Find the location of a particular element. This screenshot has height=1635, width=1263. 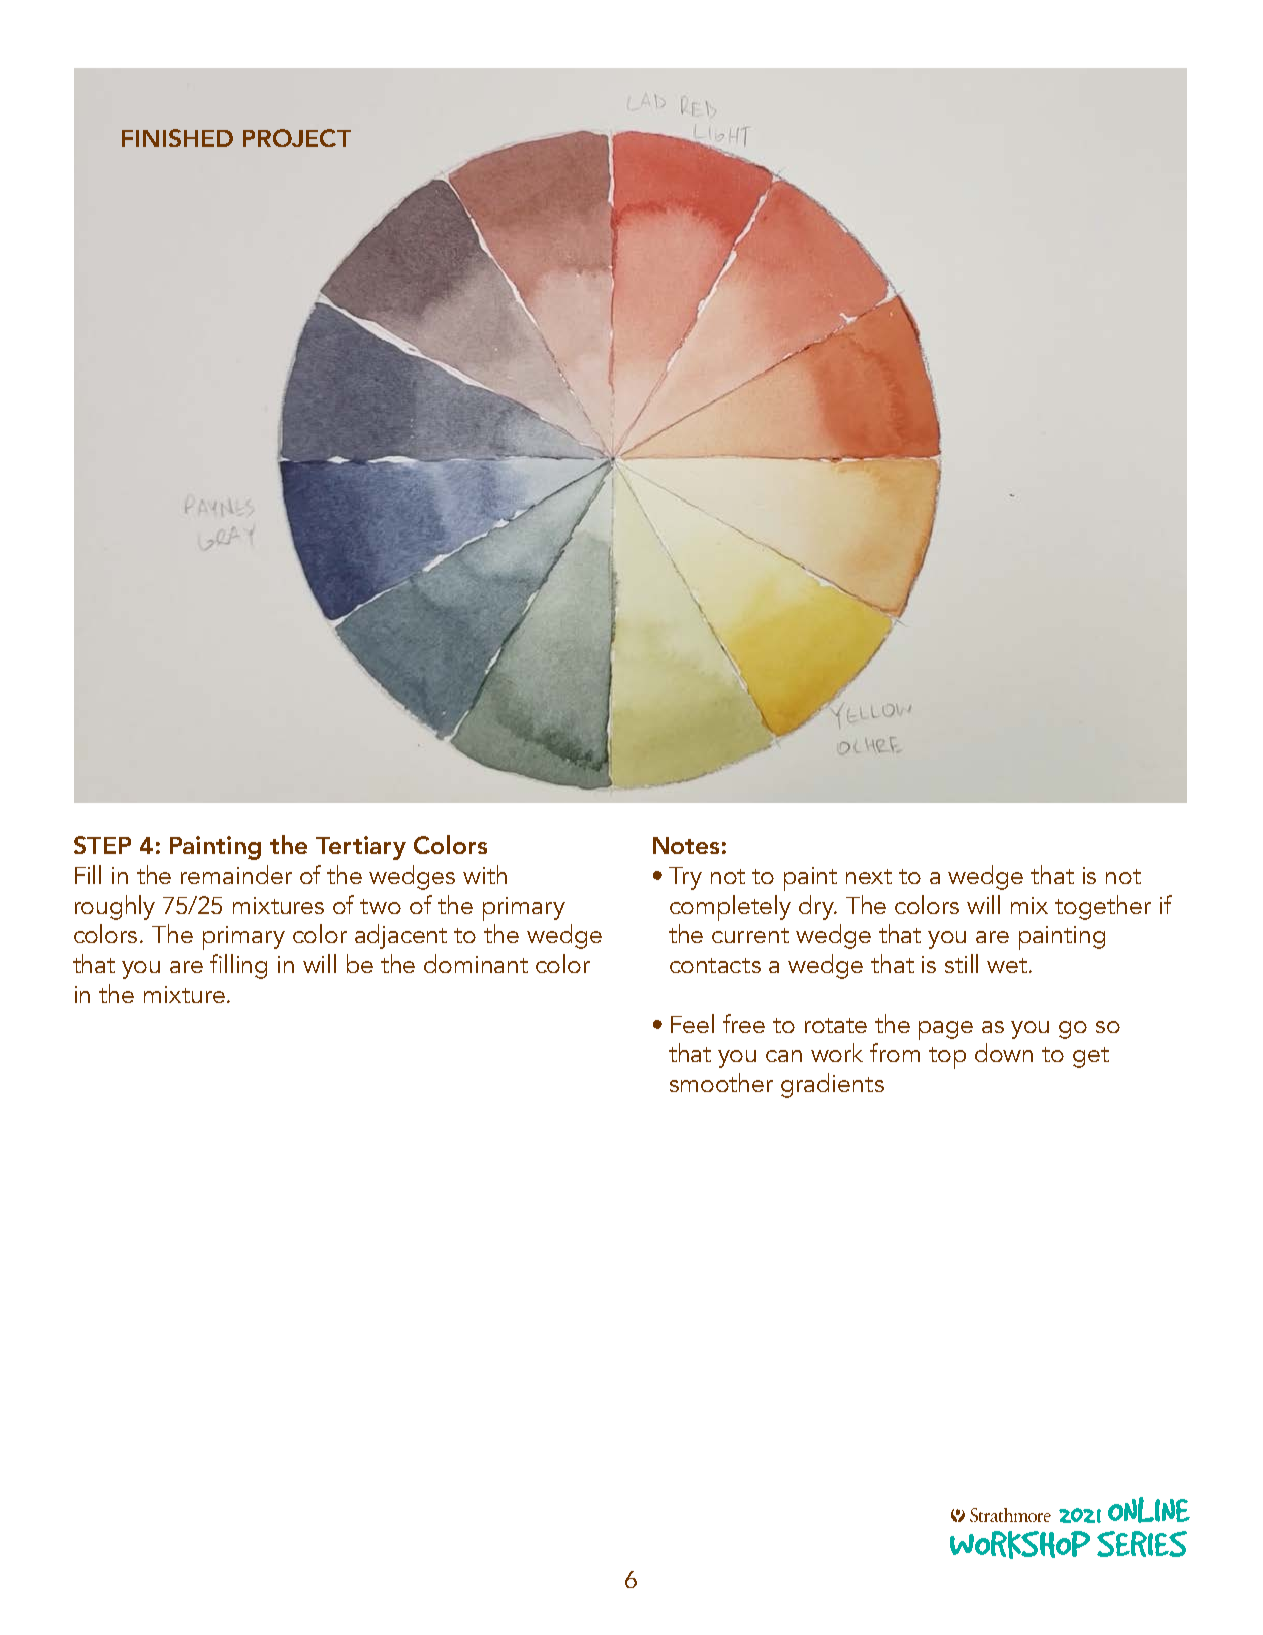

FINISHED is located at coordinates (177, 138).
